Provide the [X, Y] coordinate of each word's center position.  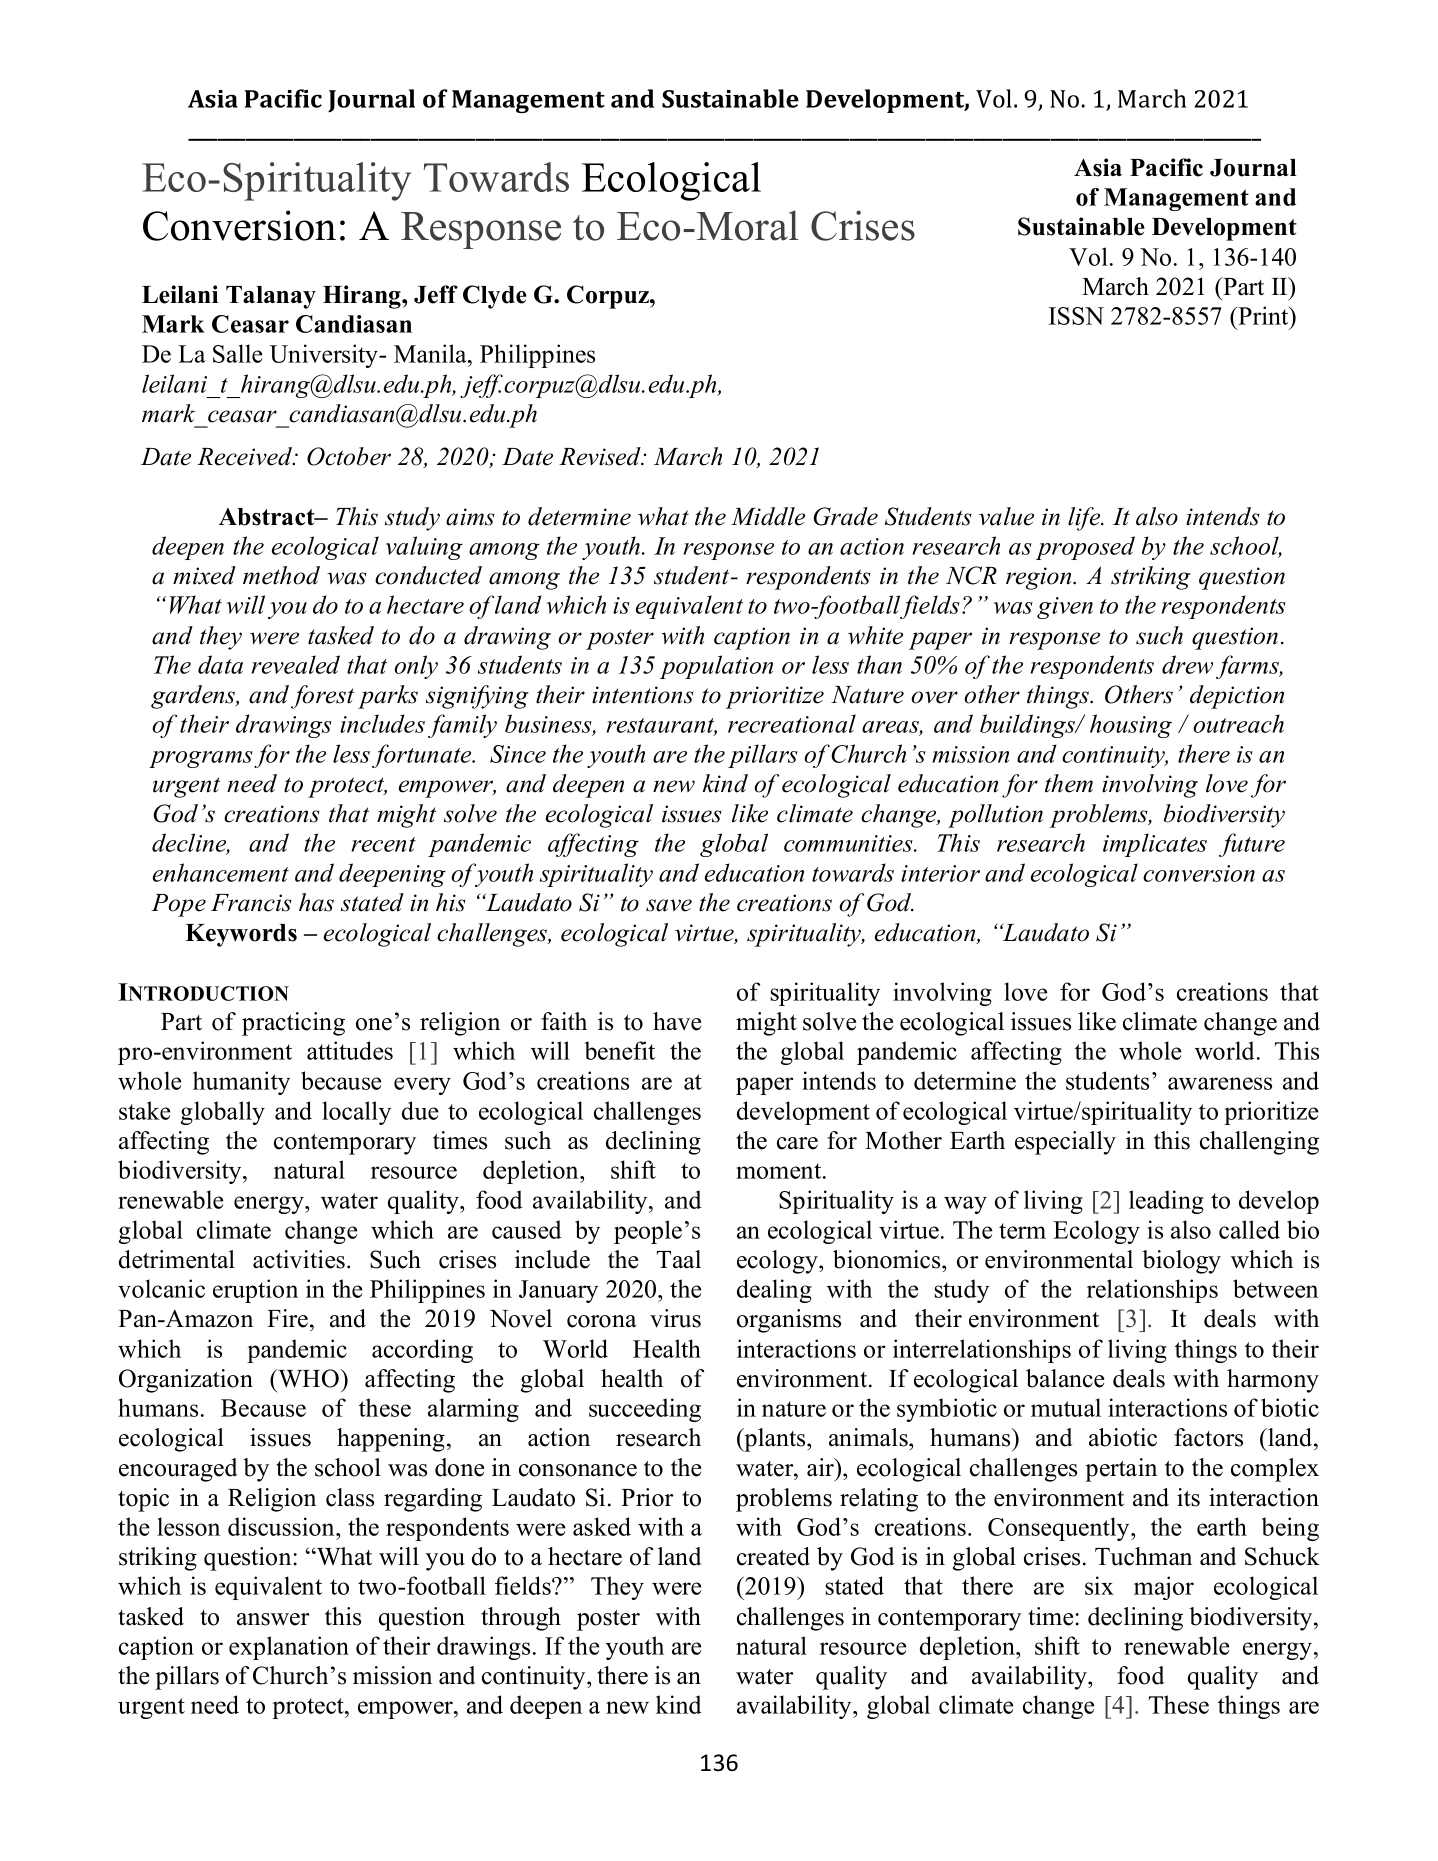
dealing [774, 1291]
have [677, 1021]
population [716, 667]
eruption [255, 1291]
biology [1181, 1262]
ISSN [1076, 316]
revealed [295, 664]
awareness [1220, 1083]
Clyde [495, 297]
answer [273, 1619]
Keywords [241, 935]
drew [1187, 664]
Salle [237, 353]
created [773, 1556]
